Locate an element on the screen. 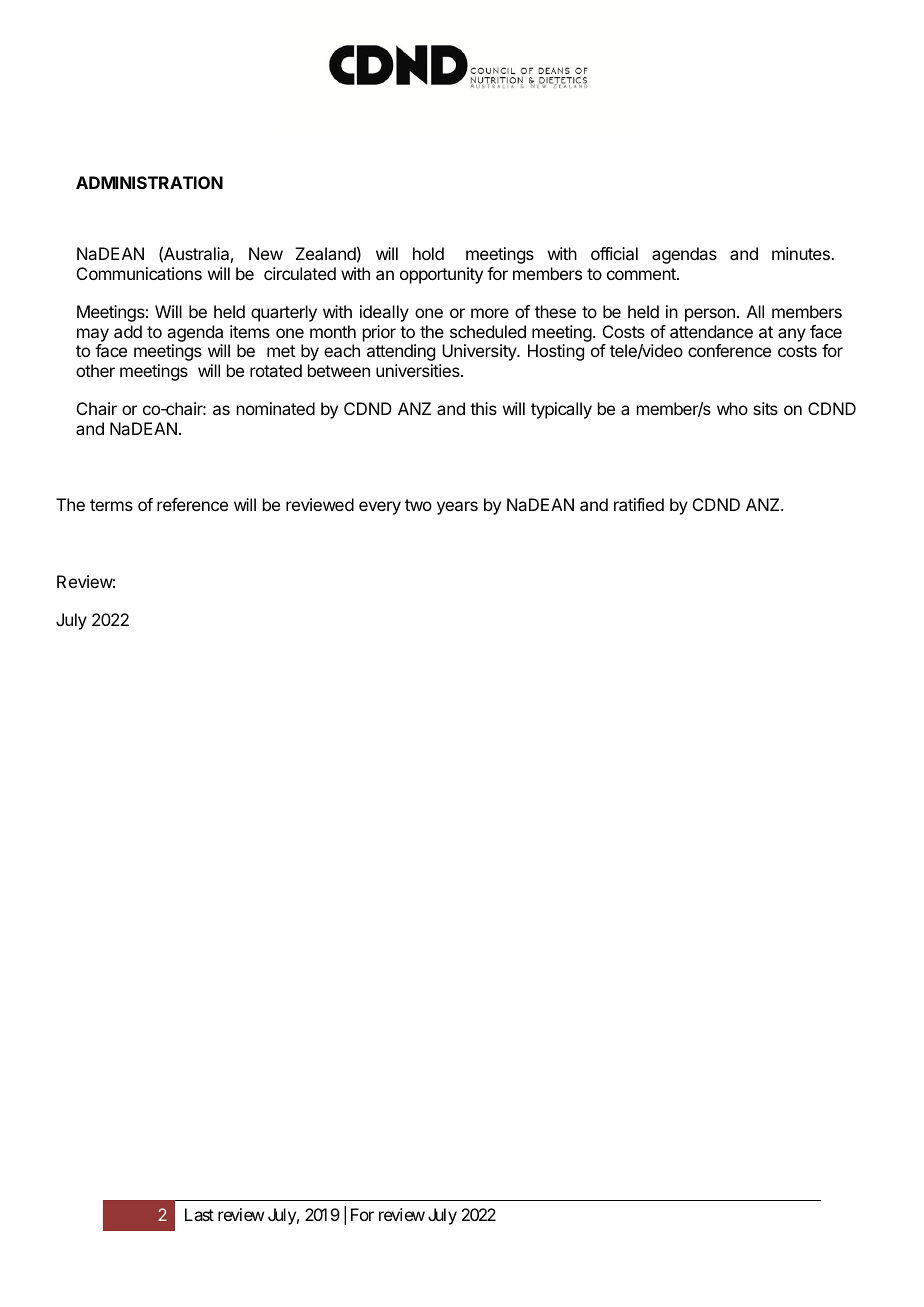 The width and height of the screenshot is (924, 1307). hold is located at coordinates (428, 253).
